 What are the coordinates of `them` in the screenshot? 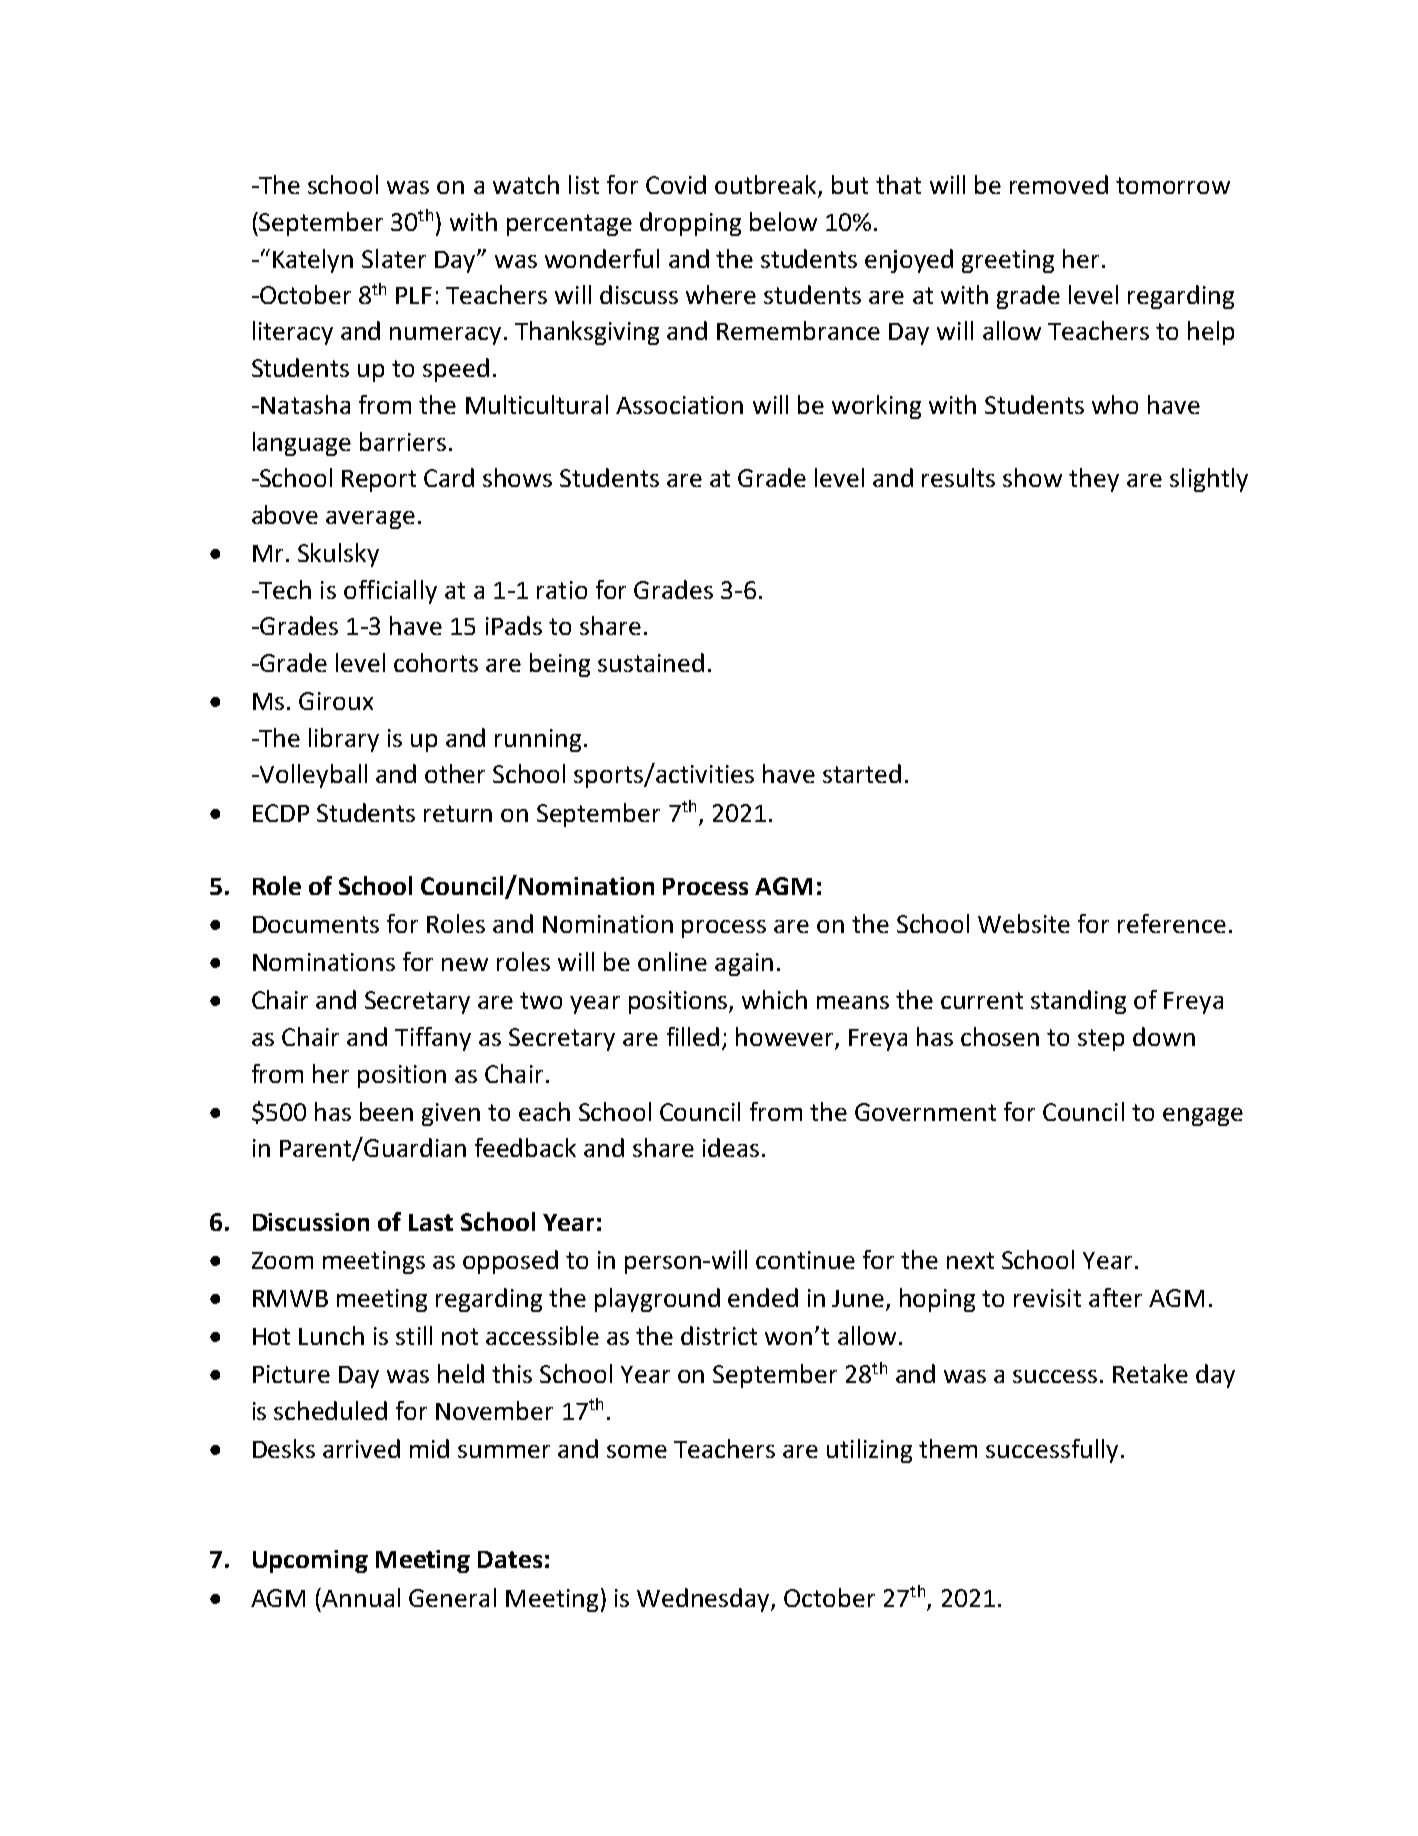 It's located at (948, 1448).
